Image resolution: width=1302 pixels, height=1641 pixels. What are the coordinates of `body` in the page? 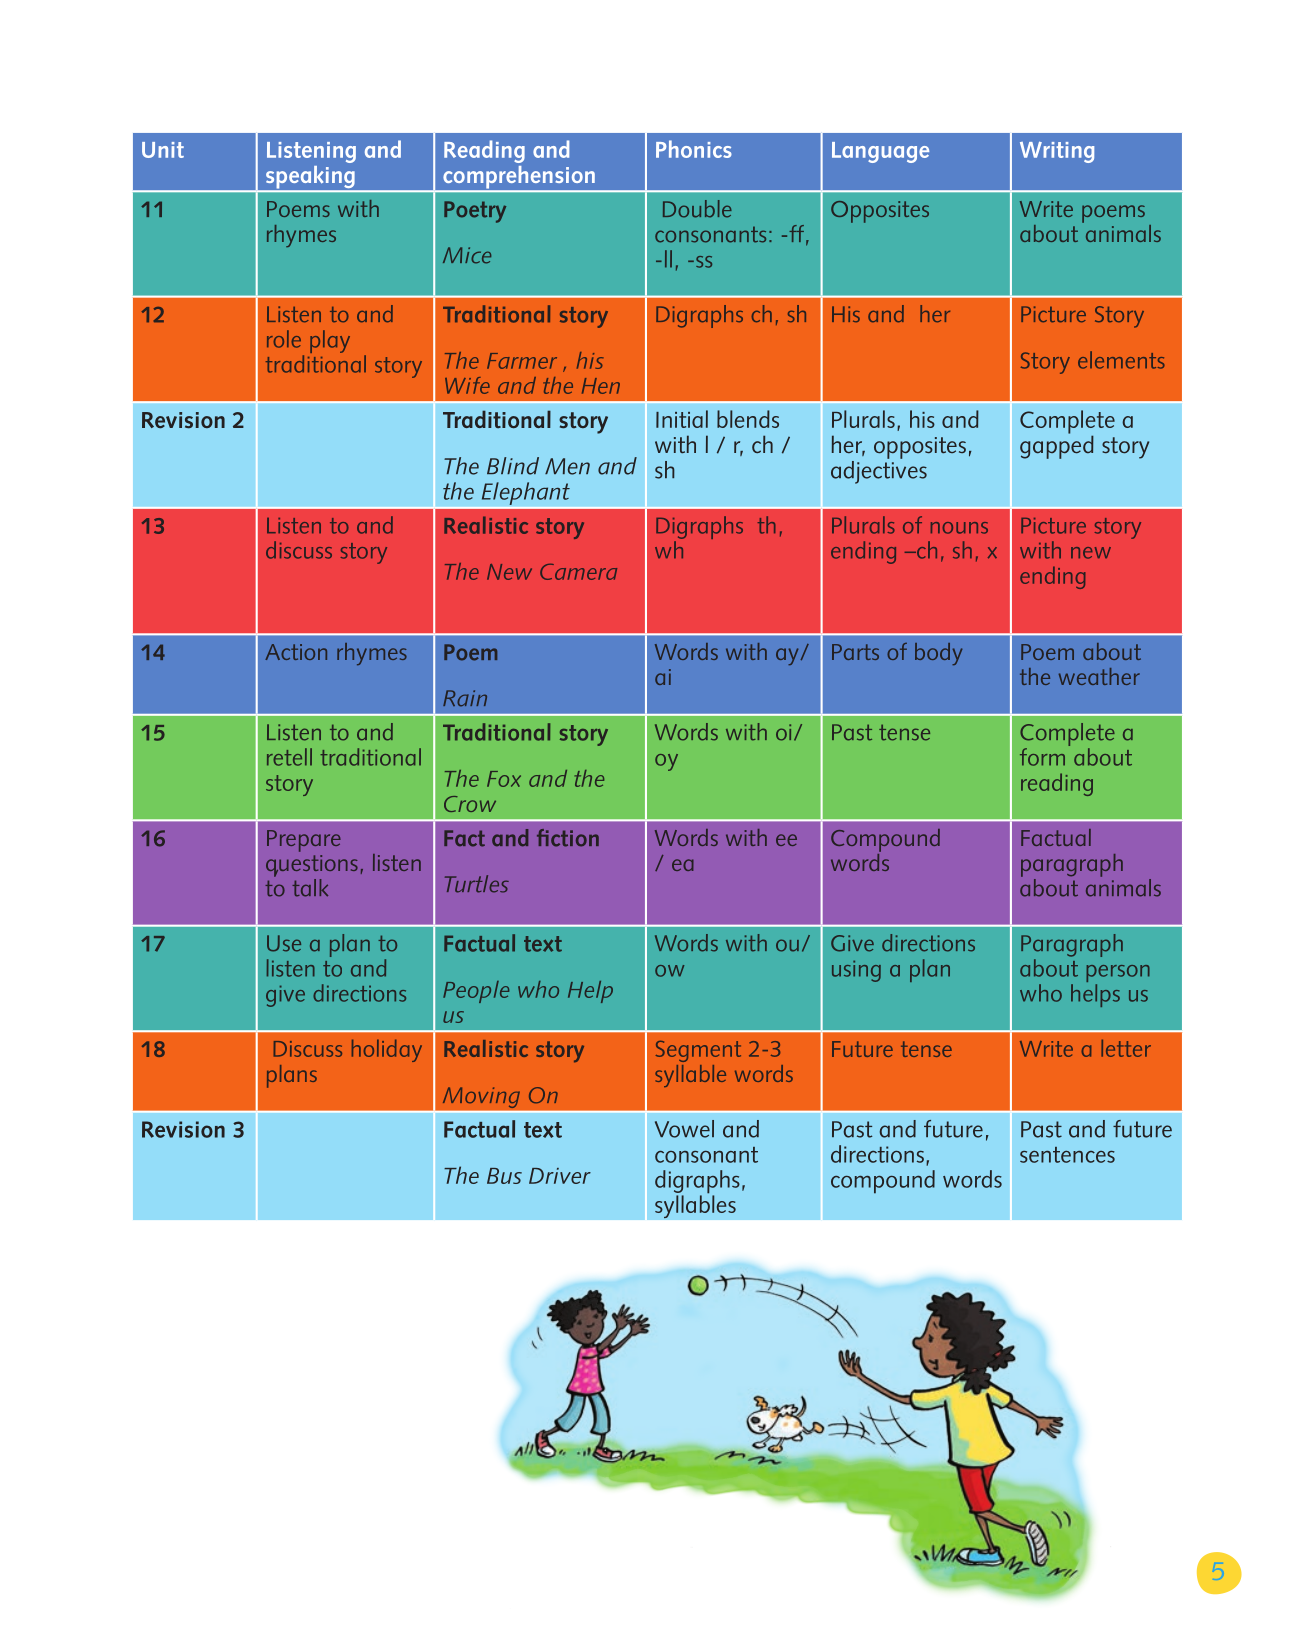 It's located at (939, 654).
